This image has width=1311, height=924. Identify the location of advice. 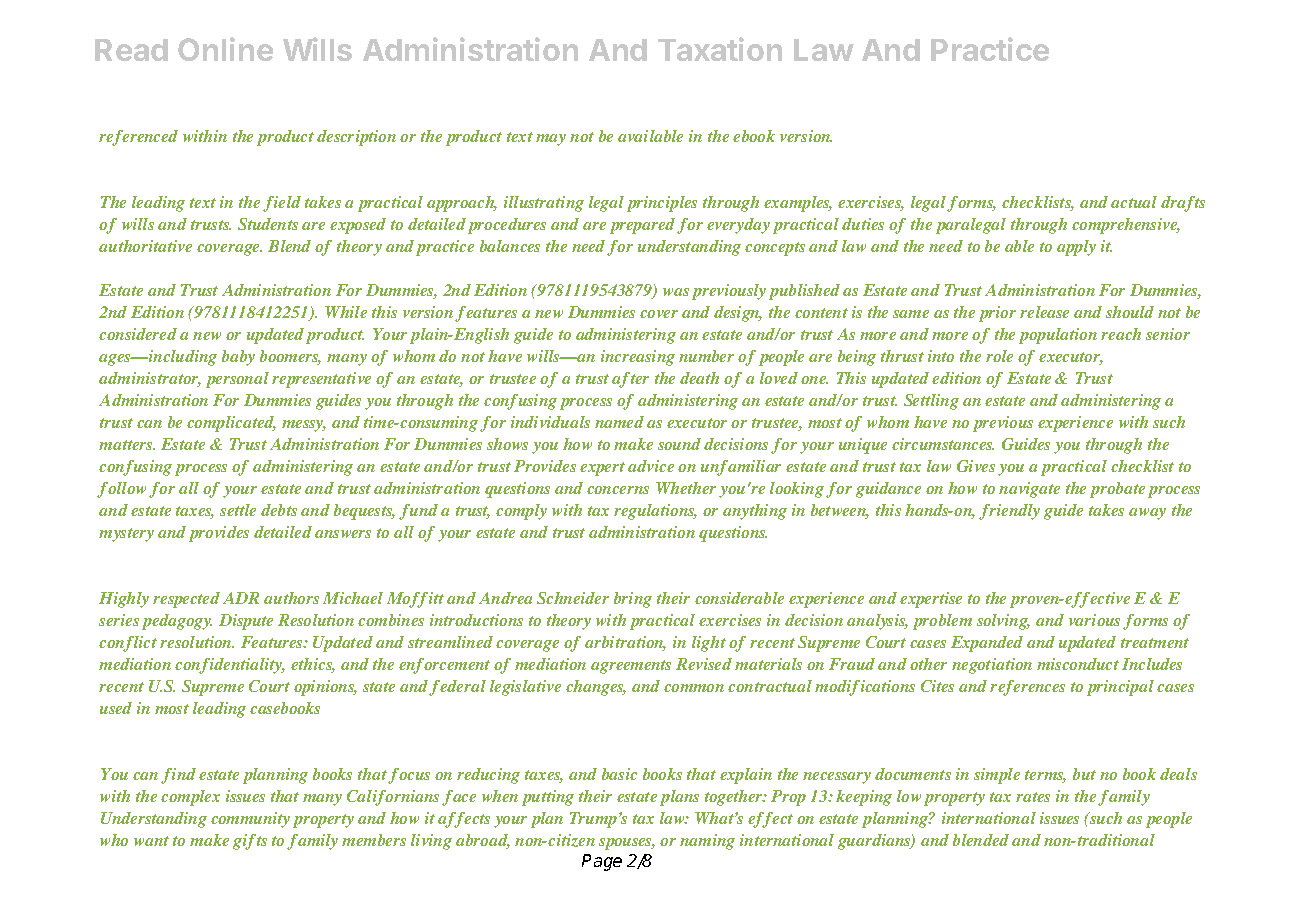
(651, 466).
